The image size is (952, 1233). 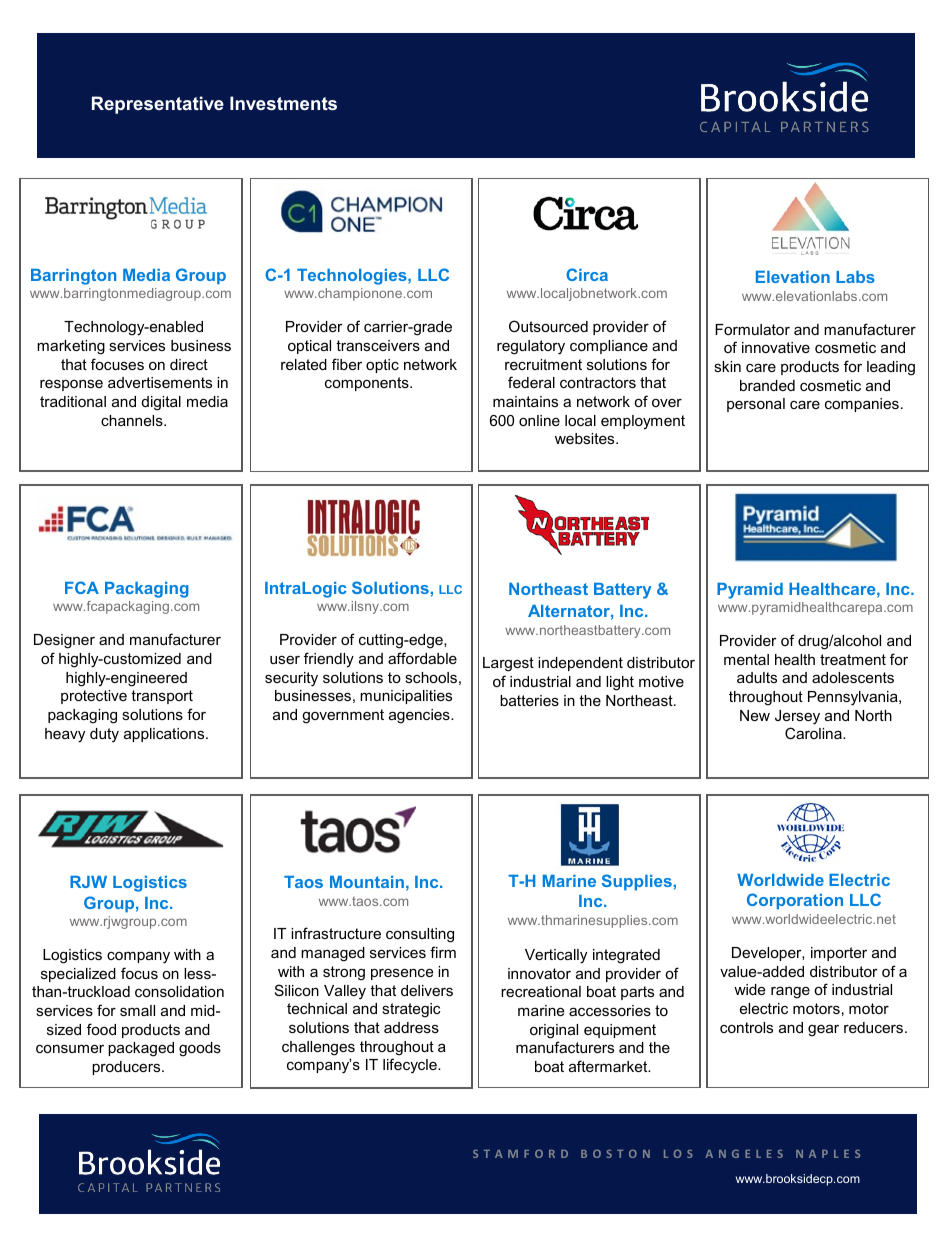 I want to click on NAPLES, so click(x=828, y=1154).
